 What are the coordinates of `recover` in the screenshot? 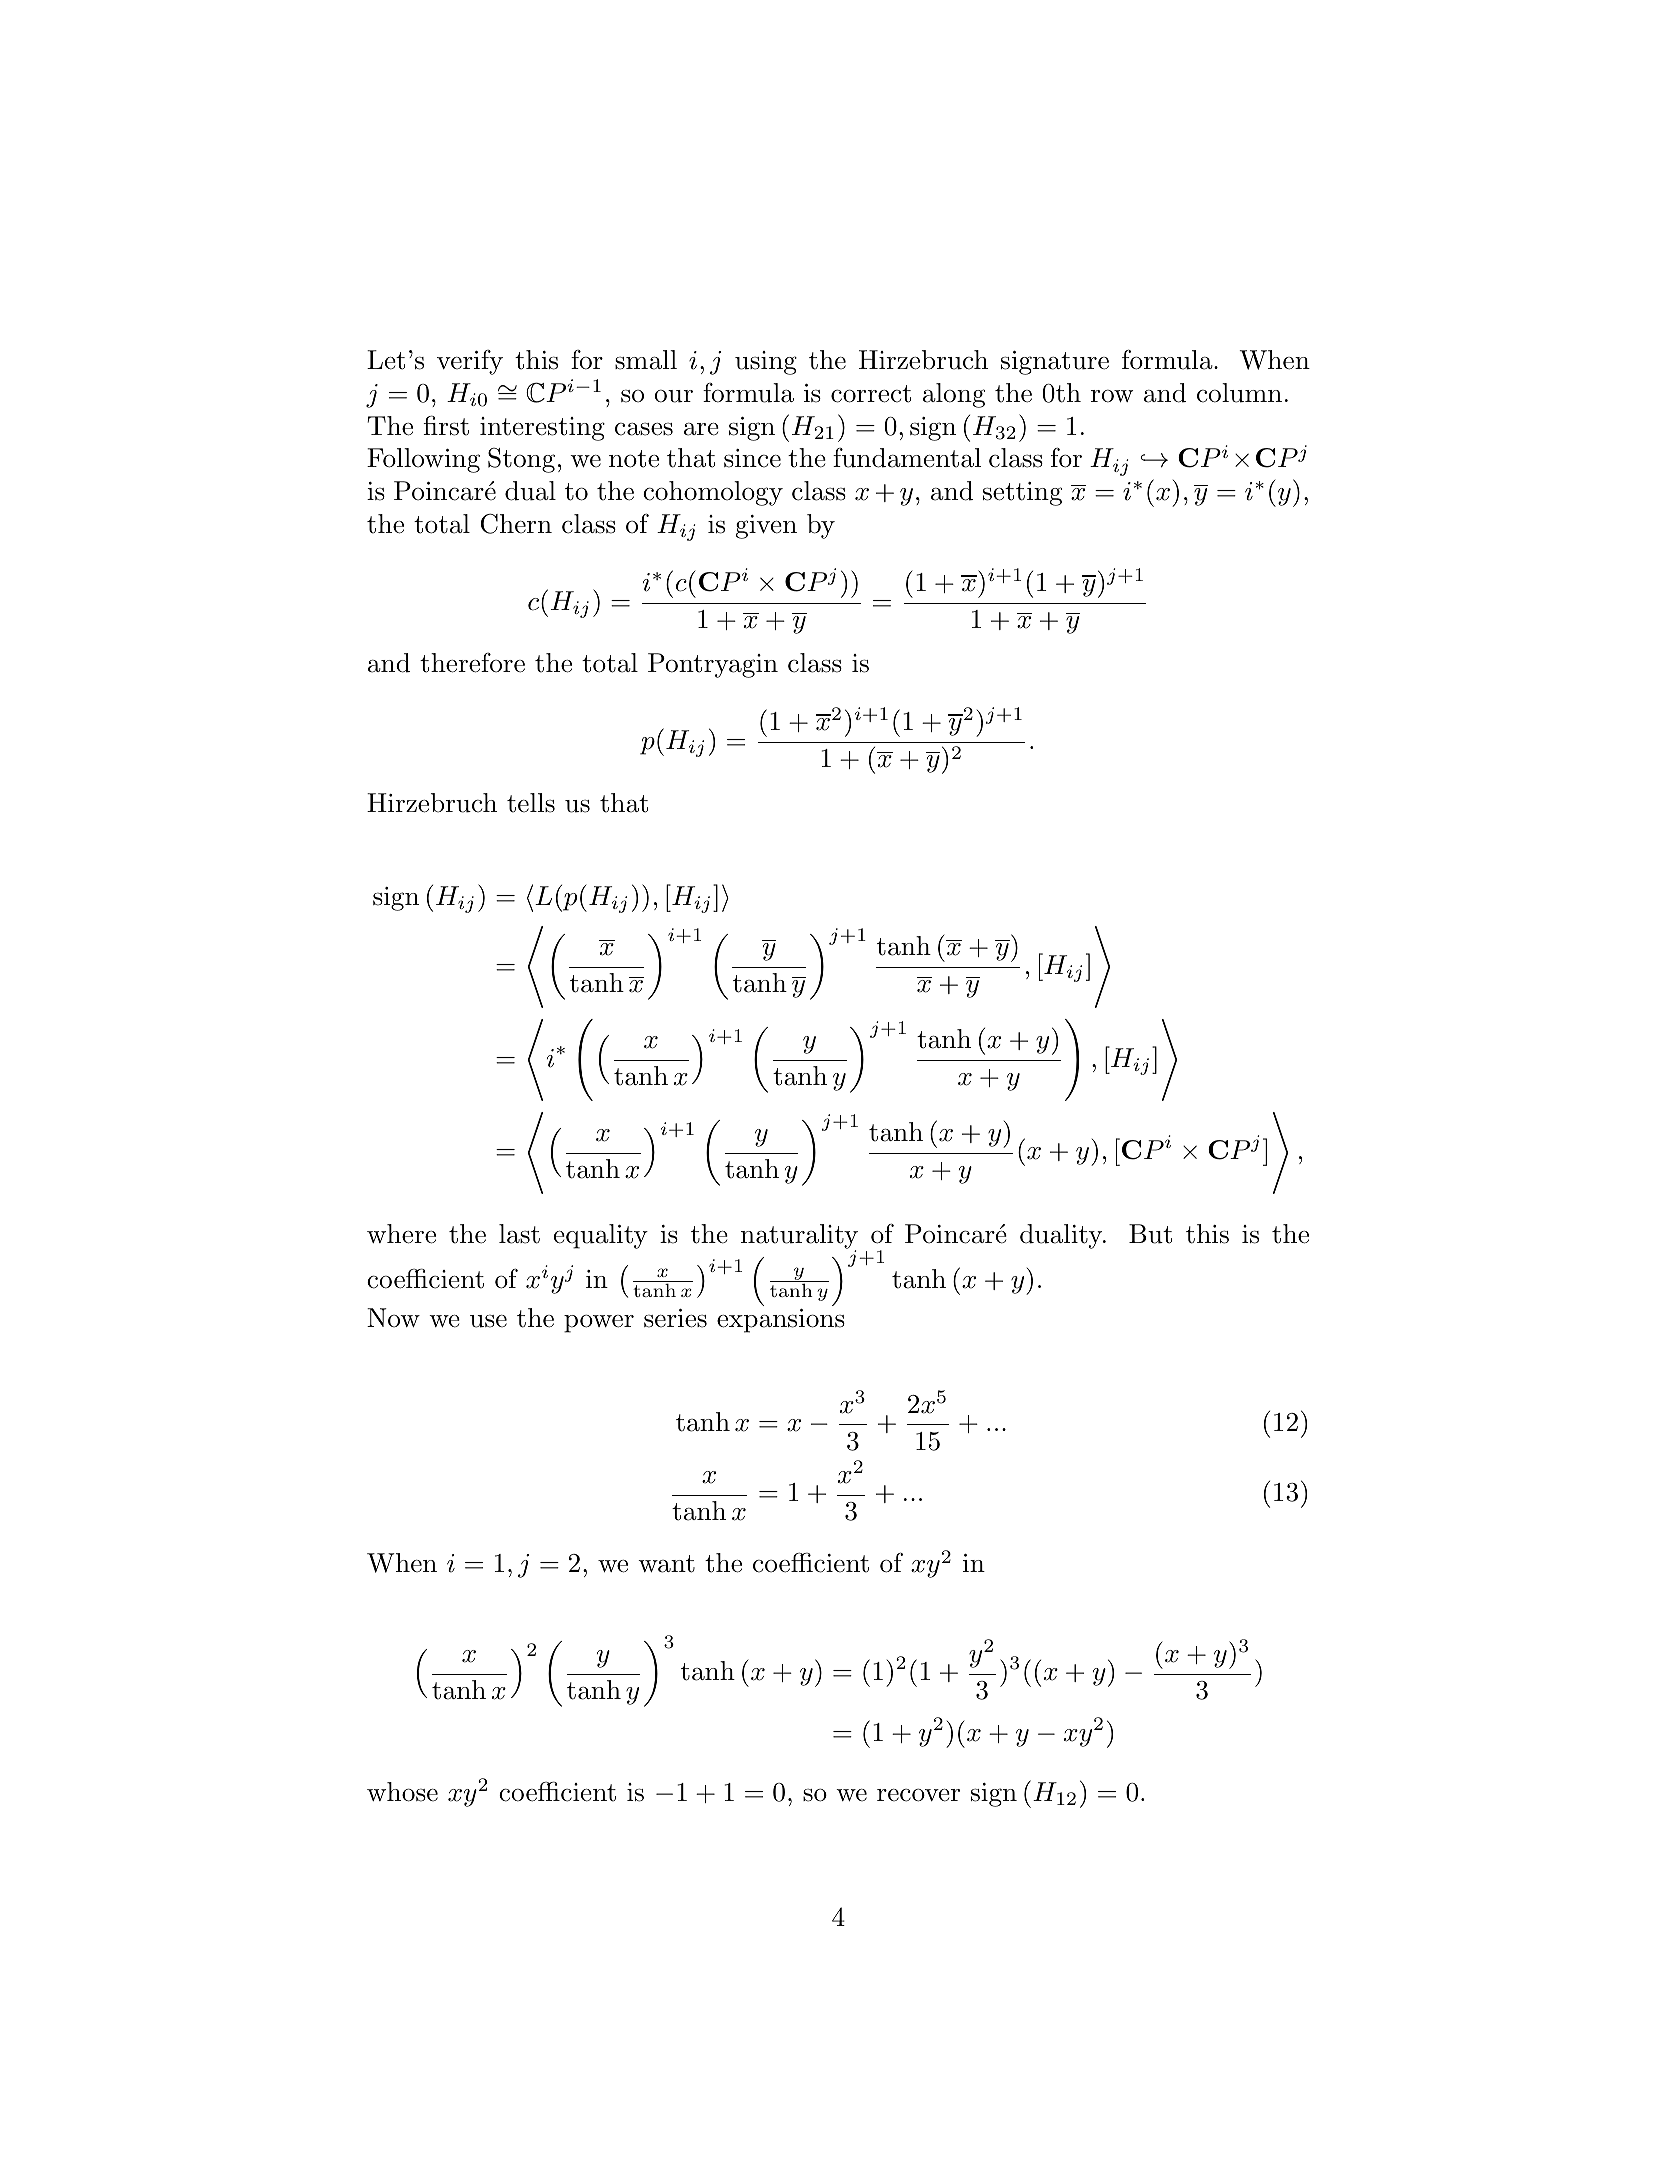 It's located at (918, 1795).
